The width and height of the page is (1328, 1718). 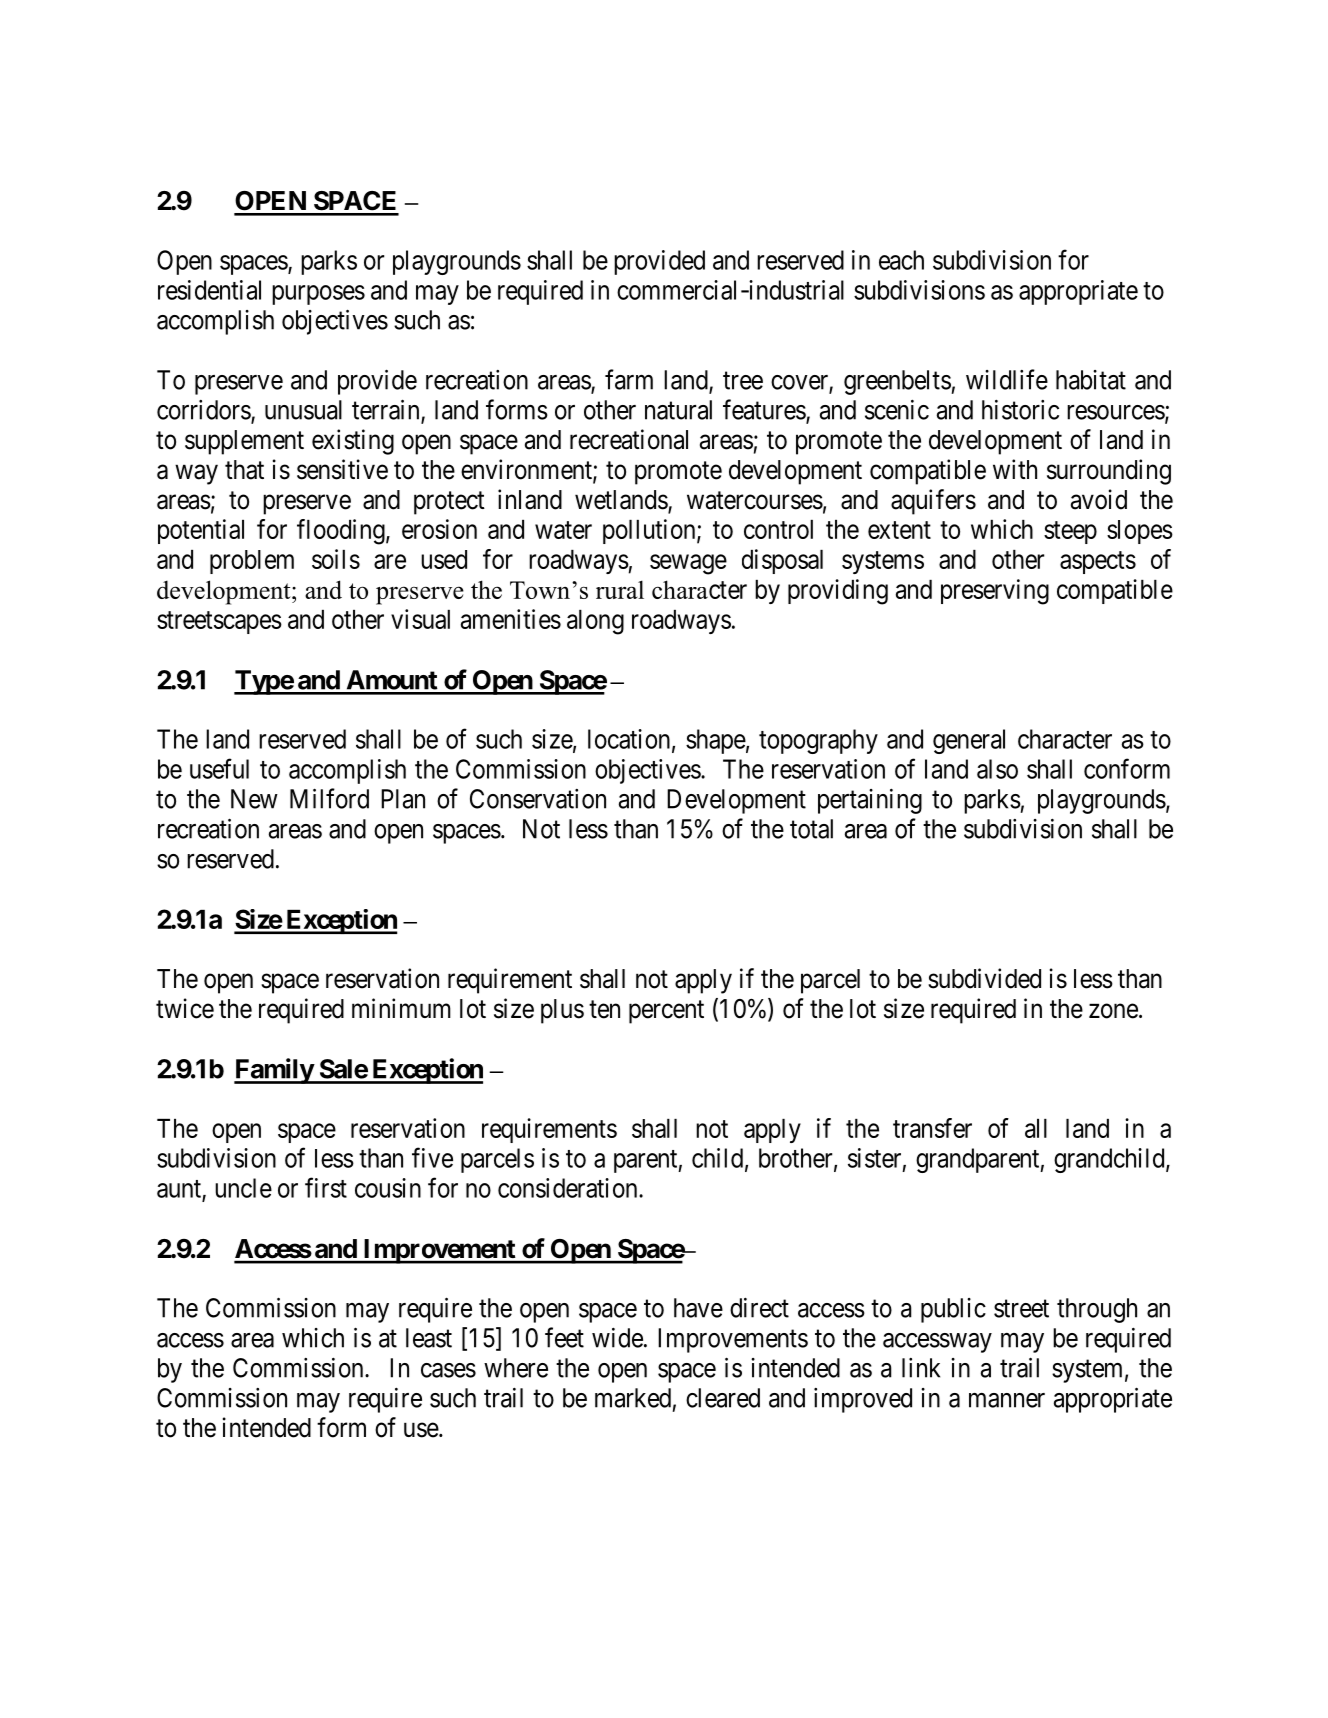 What do you see at coordinates (995, 592) in the page?
I see `preserving` at bounding box center [995, 592].
